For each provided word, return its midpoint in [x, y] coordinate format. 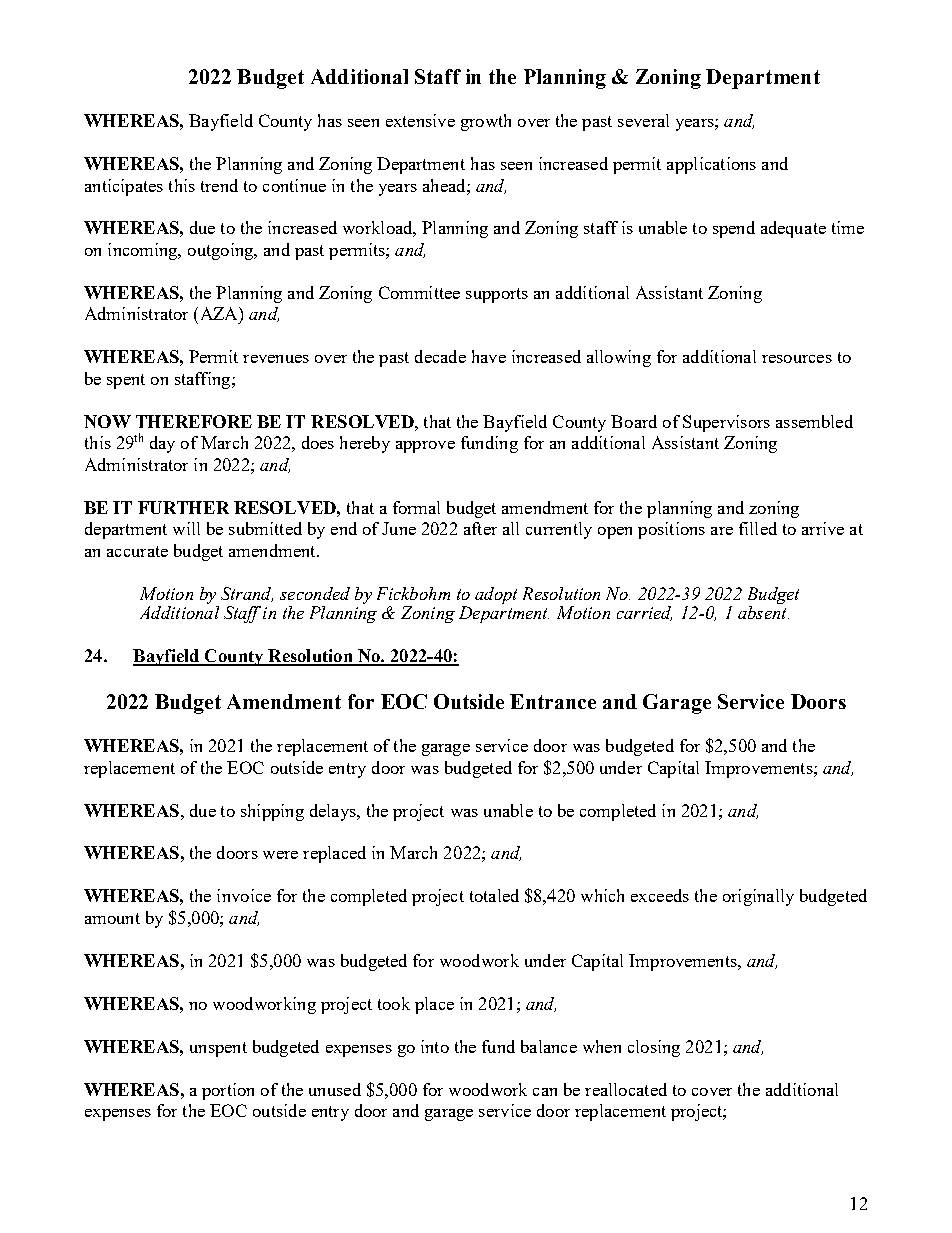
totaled [494, 895]
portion [228, 1091]
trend [219, 185]
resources [797, 359]
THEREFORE [194, 421]
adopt [496, 595]
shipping [272, 812]
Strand [247, 594]
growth [486, 122]
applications [711, 165]
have [489, 356]
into [435, 1046]
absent [763, 612]
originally [758, 897]
